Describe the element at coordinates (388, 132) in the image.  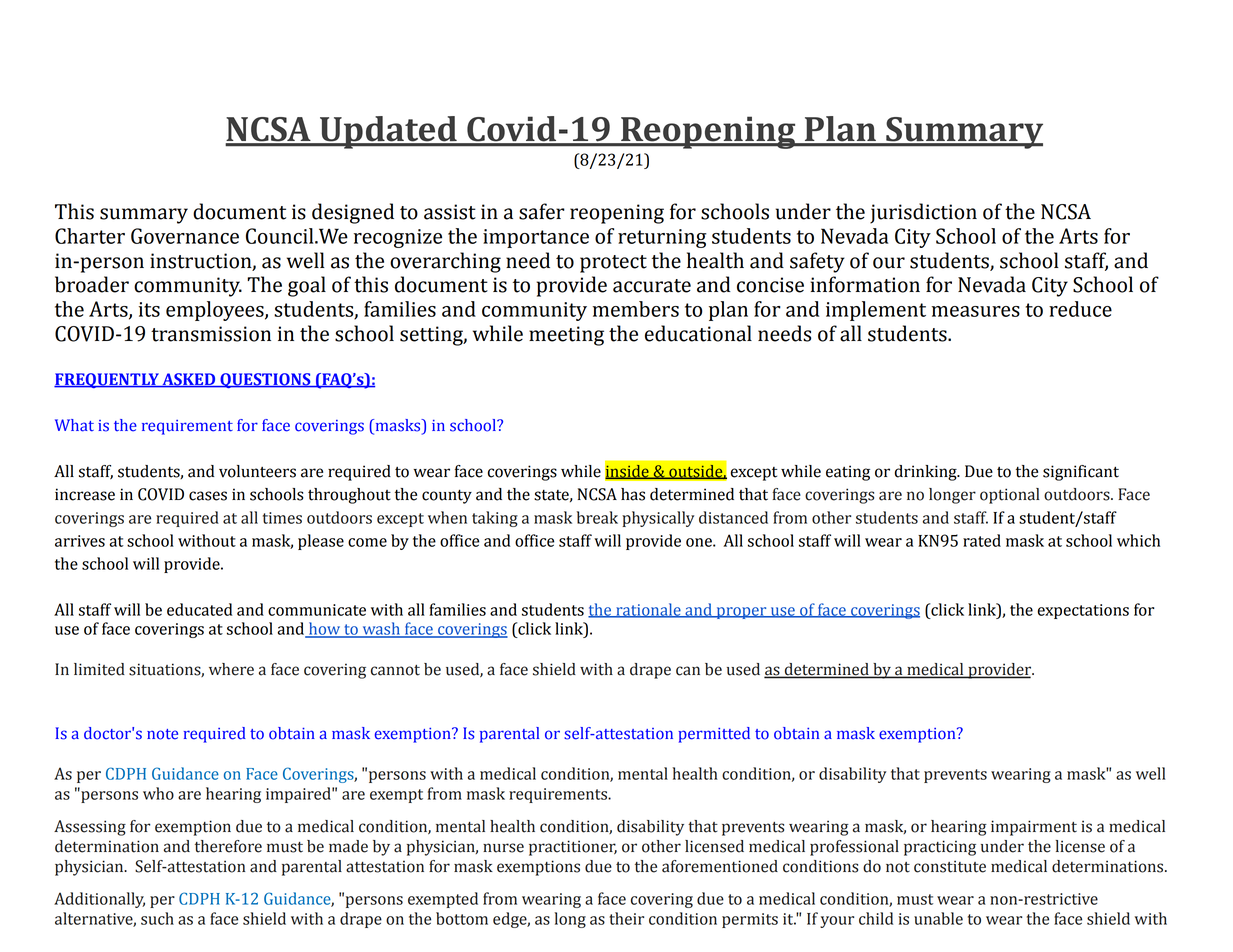
I see `Updated` at that location.
